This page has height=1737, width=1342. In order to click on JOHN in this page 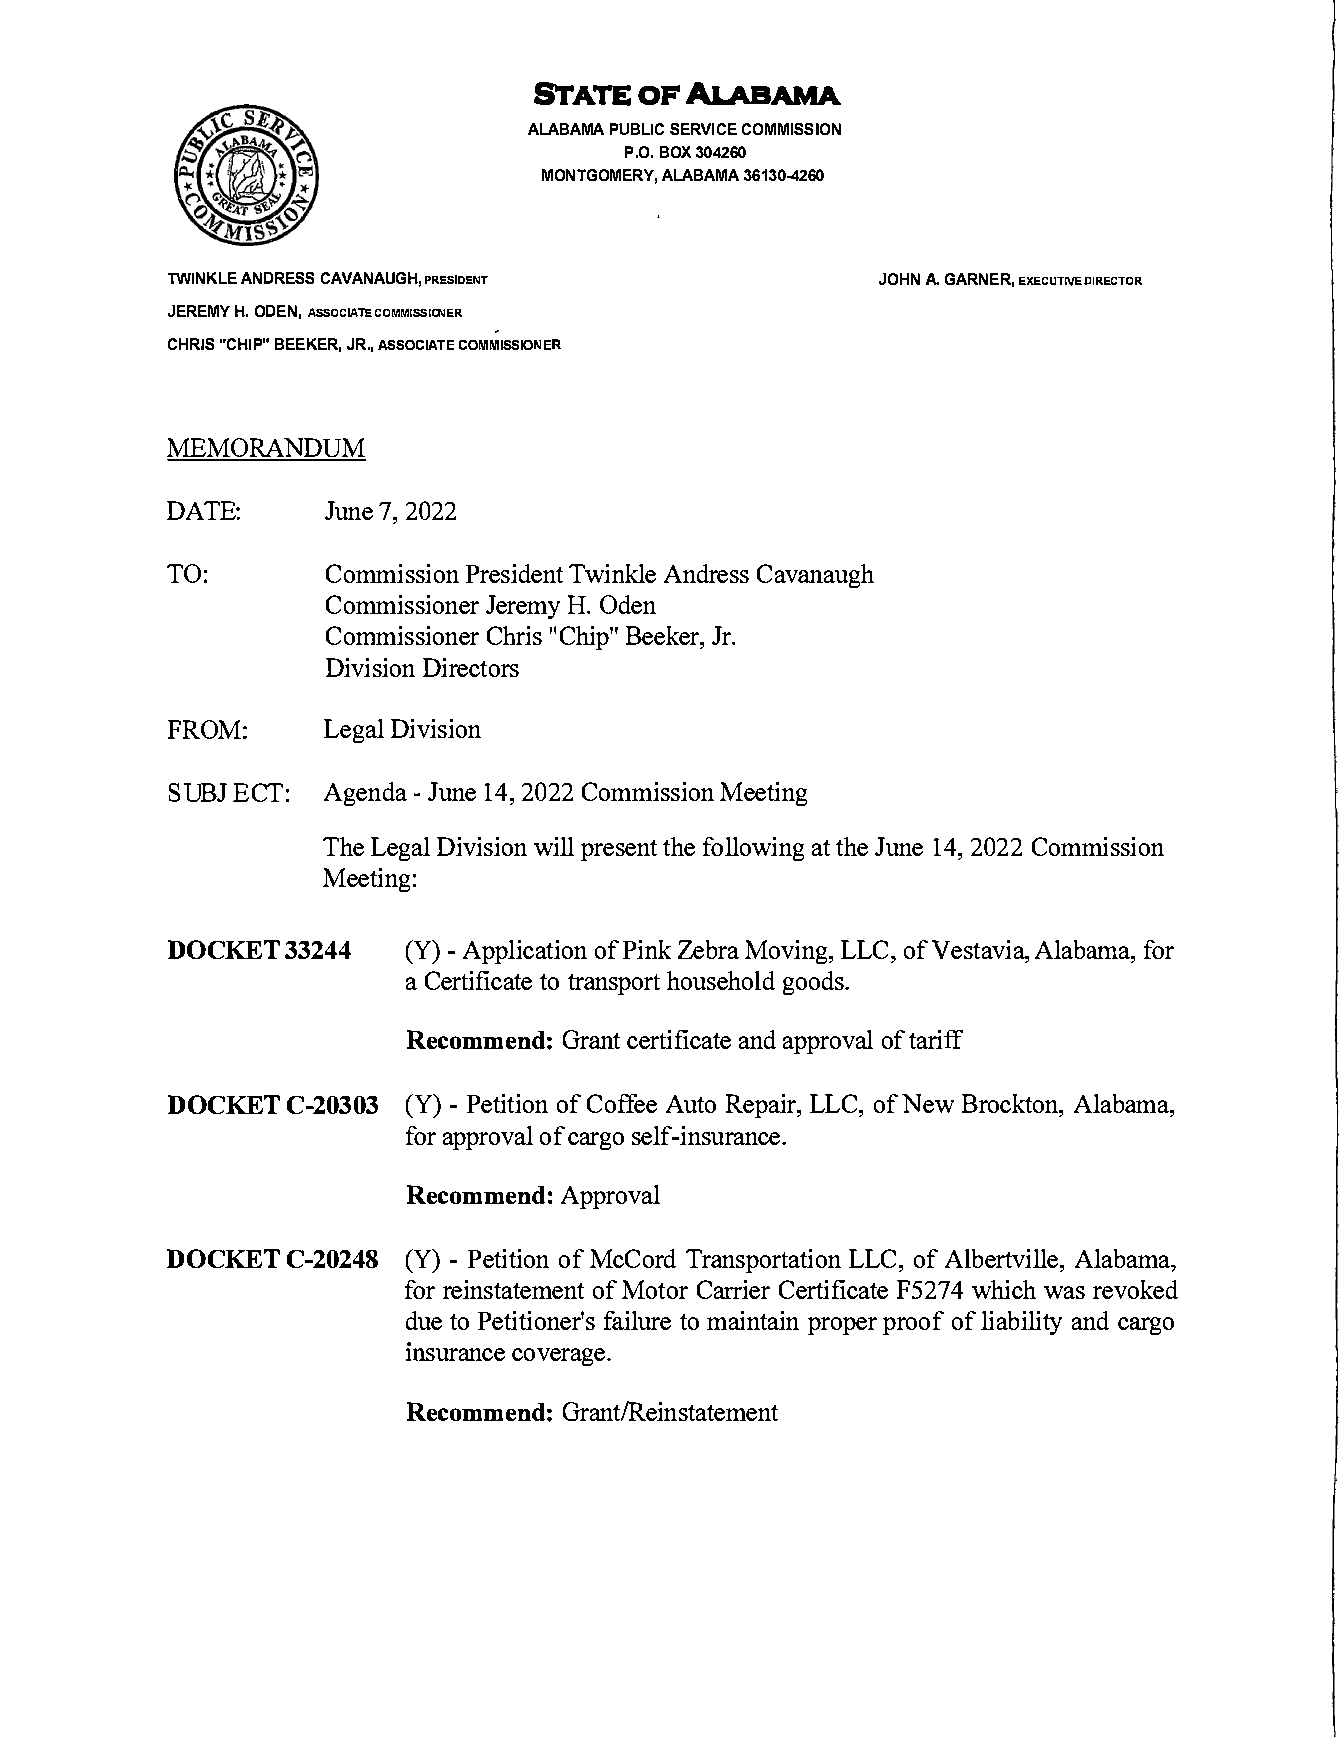, I will do `click(899, 279)`.
